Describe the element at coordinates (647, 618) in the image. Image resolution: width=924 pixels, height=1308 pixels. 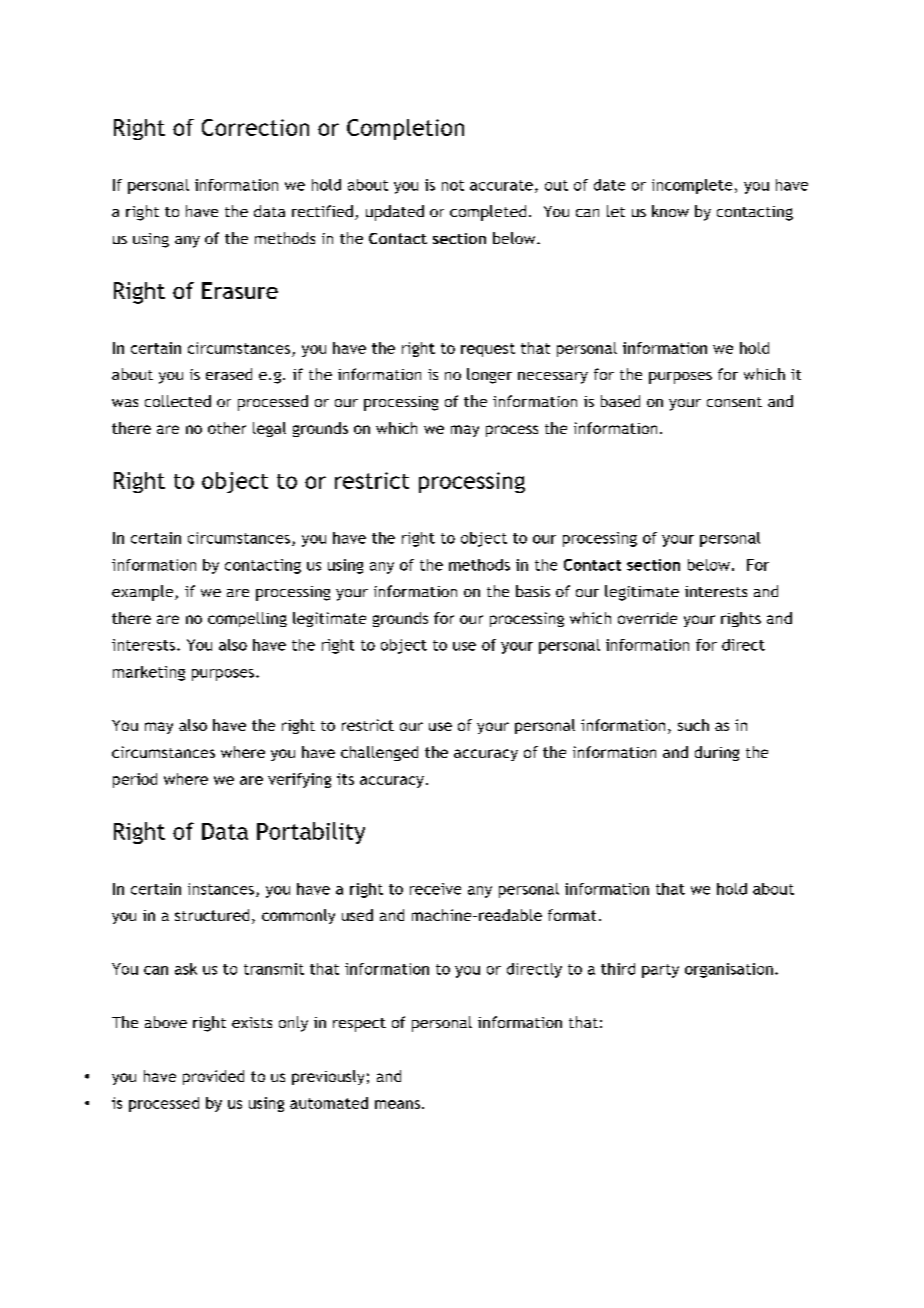
I see `override` at that location.
